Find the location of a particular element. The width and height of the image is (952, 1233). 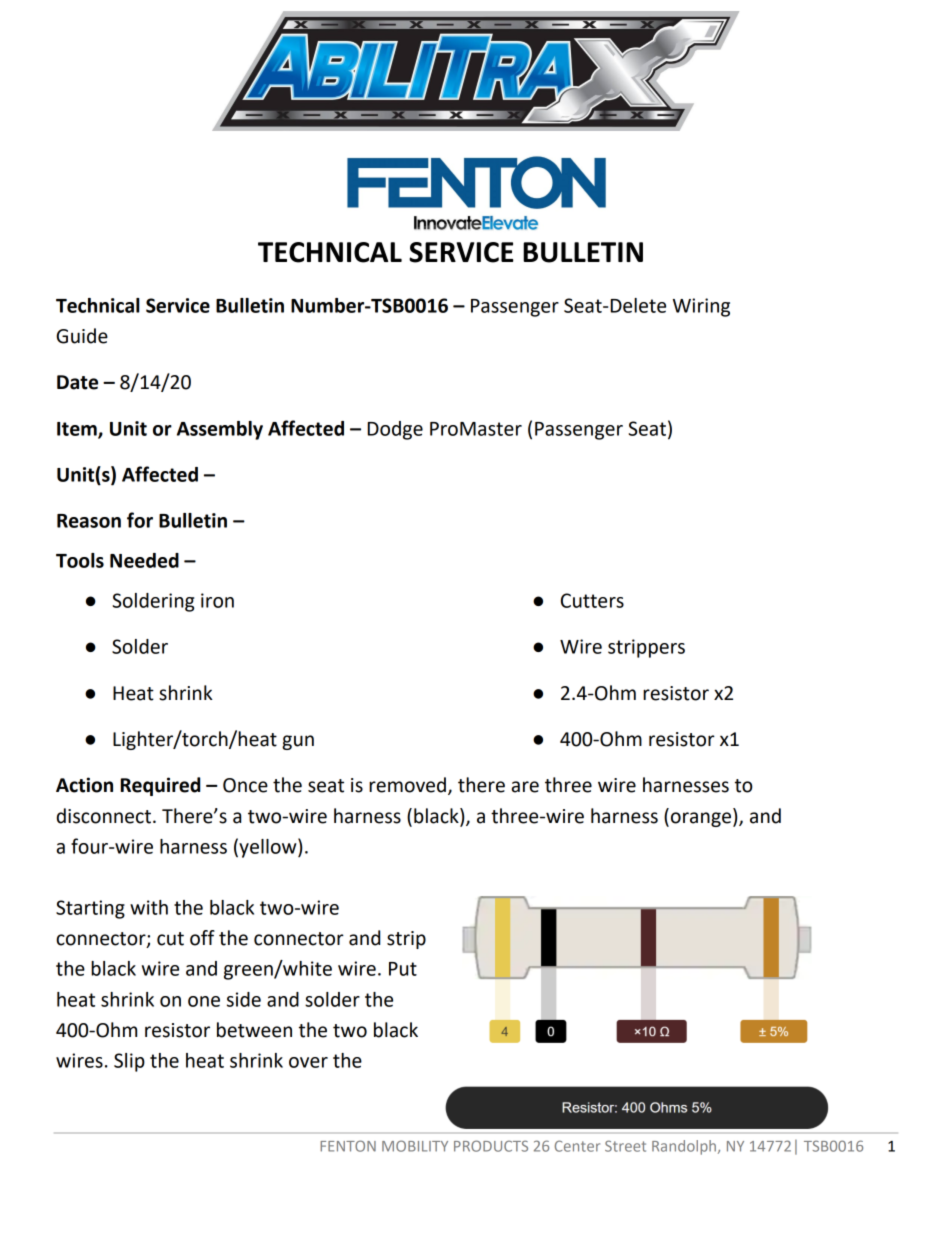

Required is located at coordinates (160, 786).
